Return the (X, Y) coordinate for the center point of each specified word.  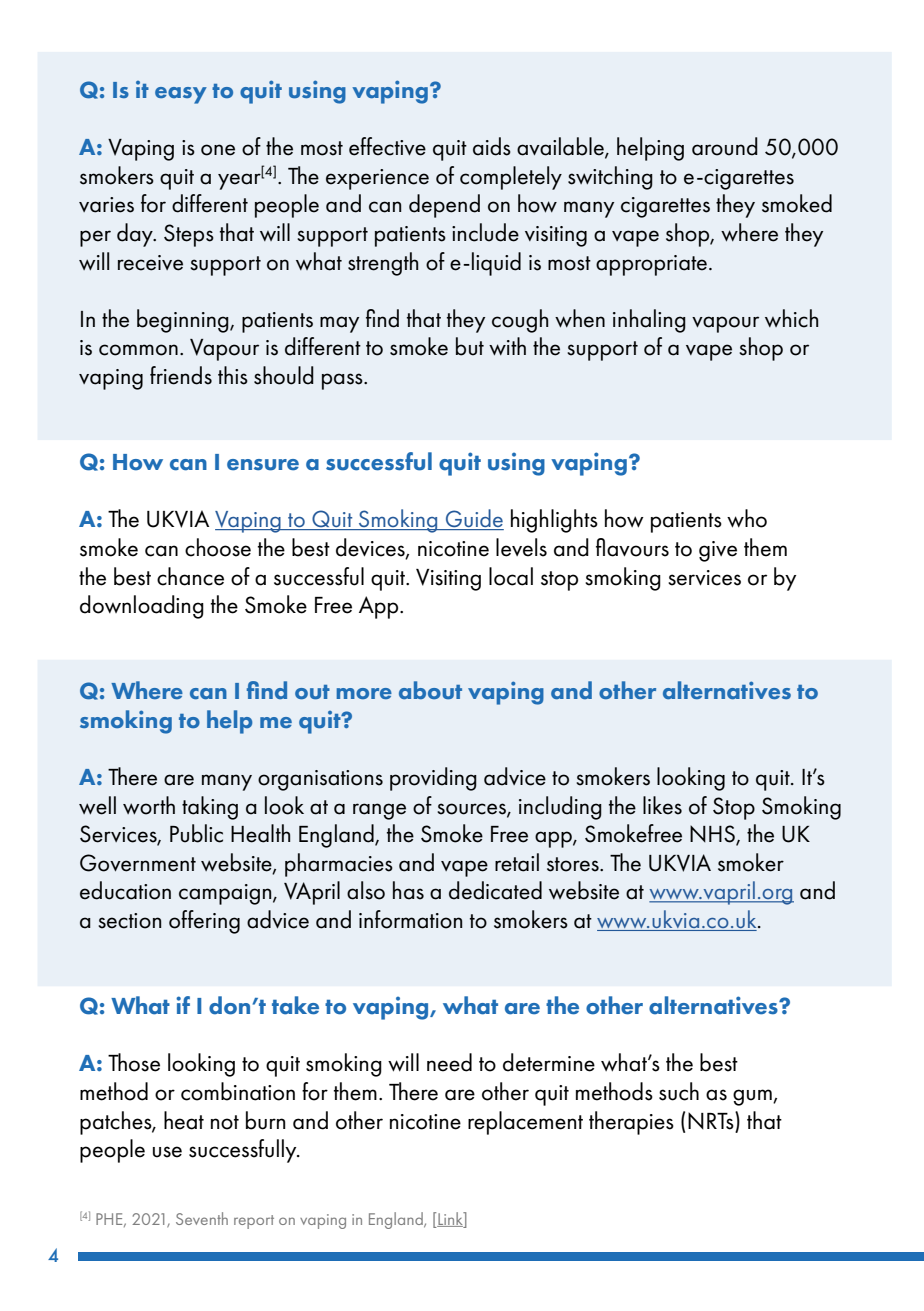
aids (492, 146)
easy (181, 95)
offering (204, 922)
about (430, 690)
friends (181, 375)
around (725, 146)
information (410, 919)
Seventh (202, 1218)
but (470, 346)
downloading (142, 607)
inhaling (649, 321)
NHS (713, 835)
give (718, 551)
